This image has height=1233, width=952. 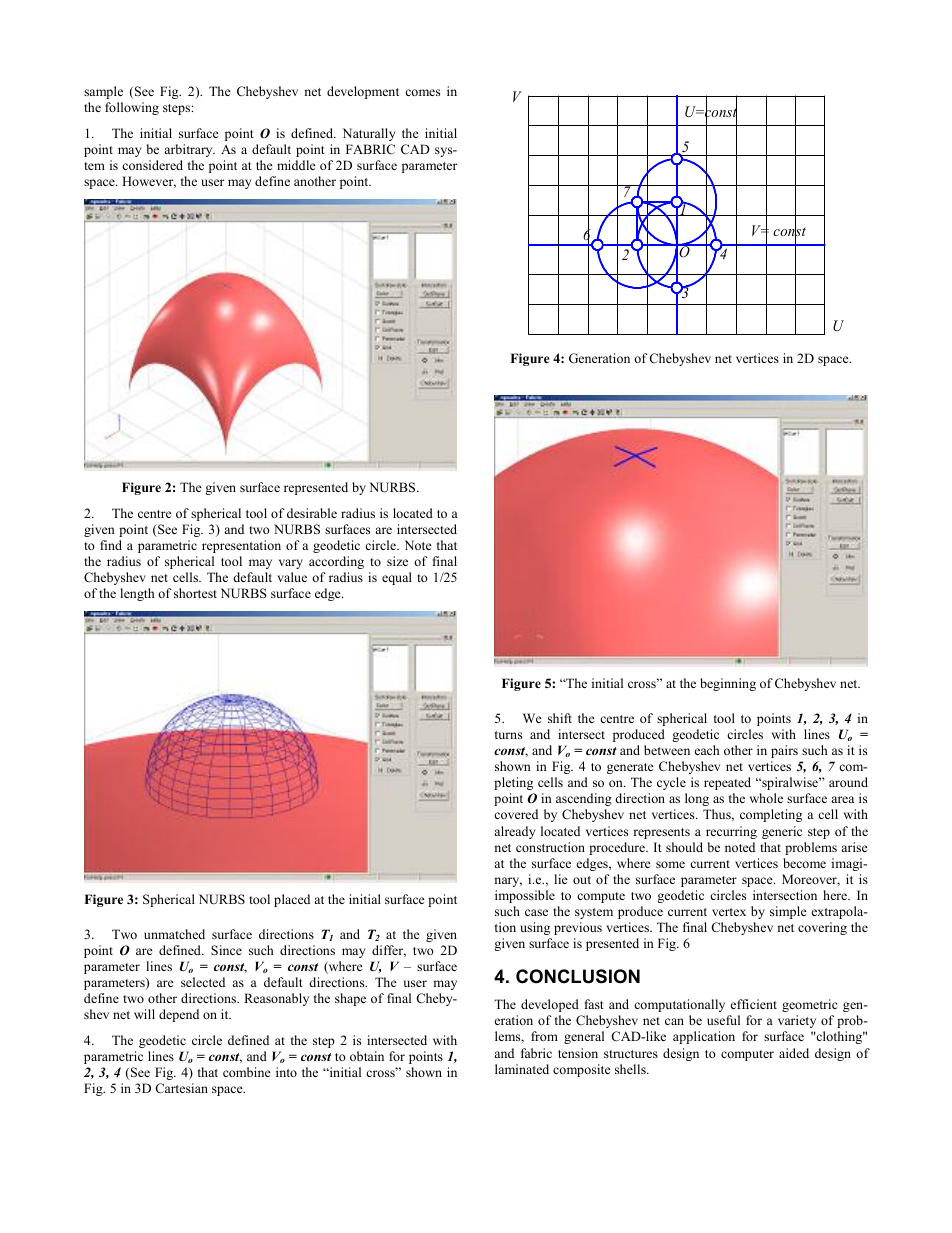 I want to click on find, so click(x=111, y=545).
